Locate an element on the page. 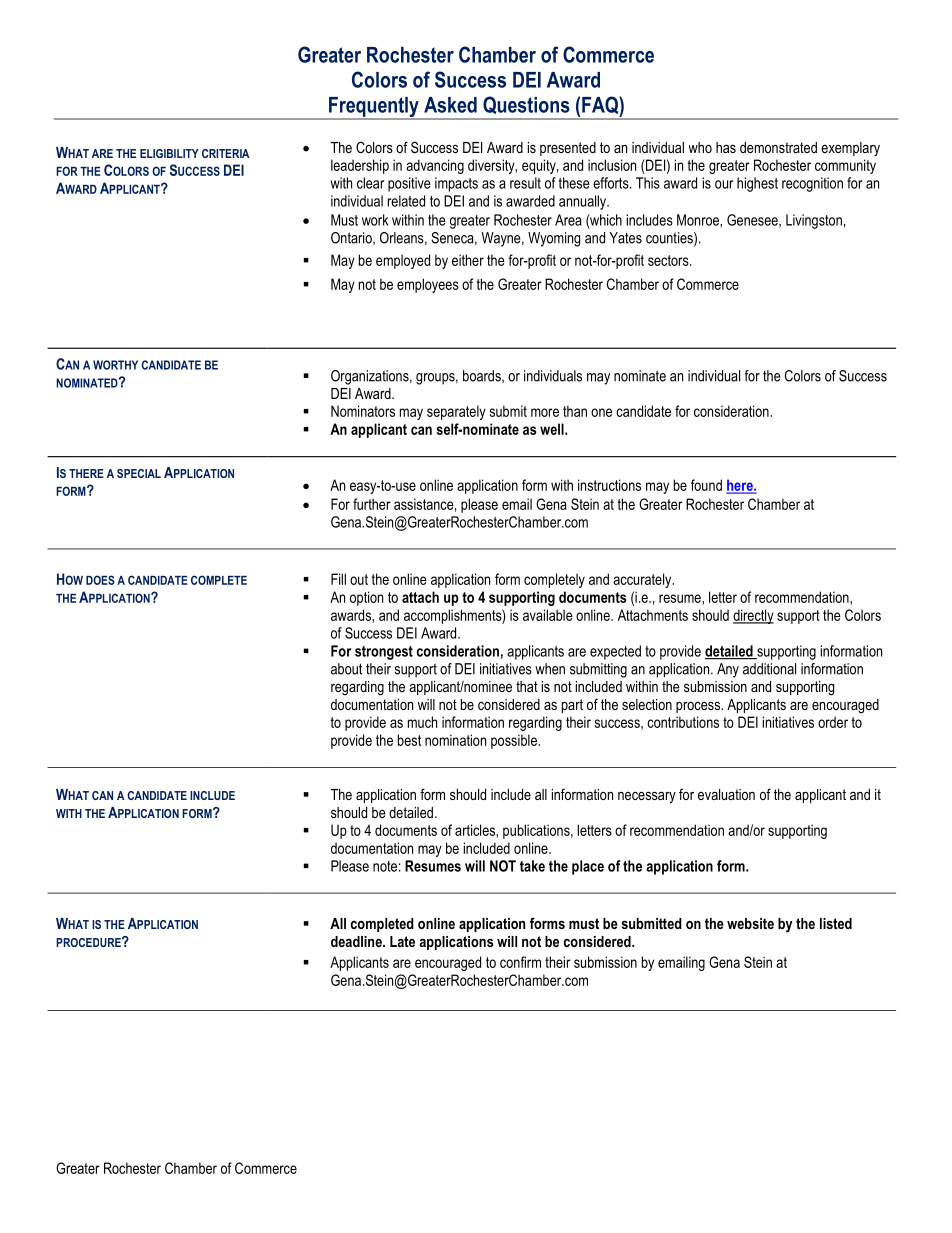  Asked is located at coordinates (450, 105).
